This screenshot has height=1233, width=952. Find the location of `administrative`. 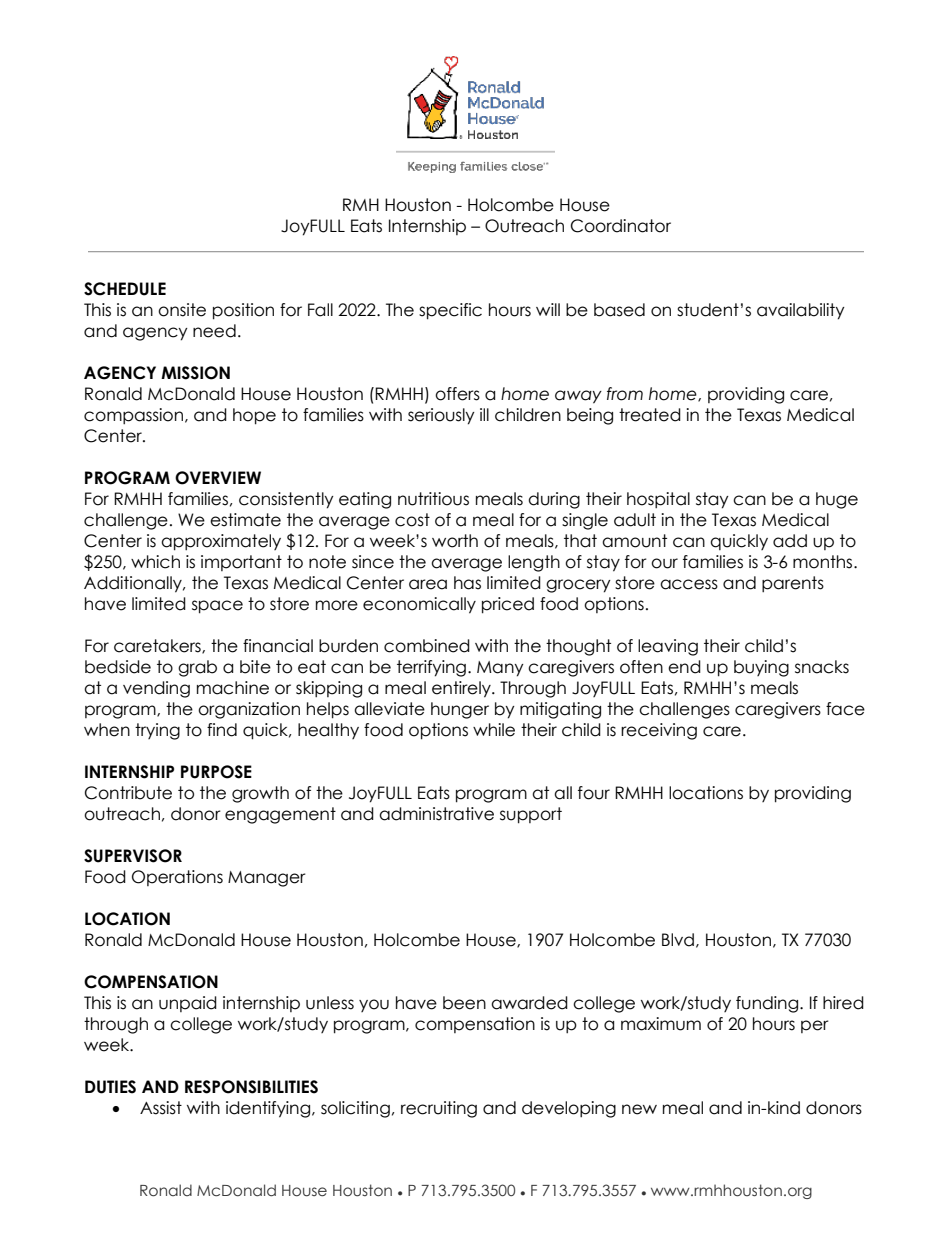

administrative is located at coordinates (436, 814).
